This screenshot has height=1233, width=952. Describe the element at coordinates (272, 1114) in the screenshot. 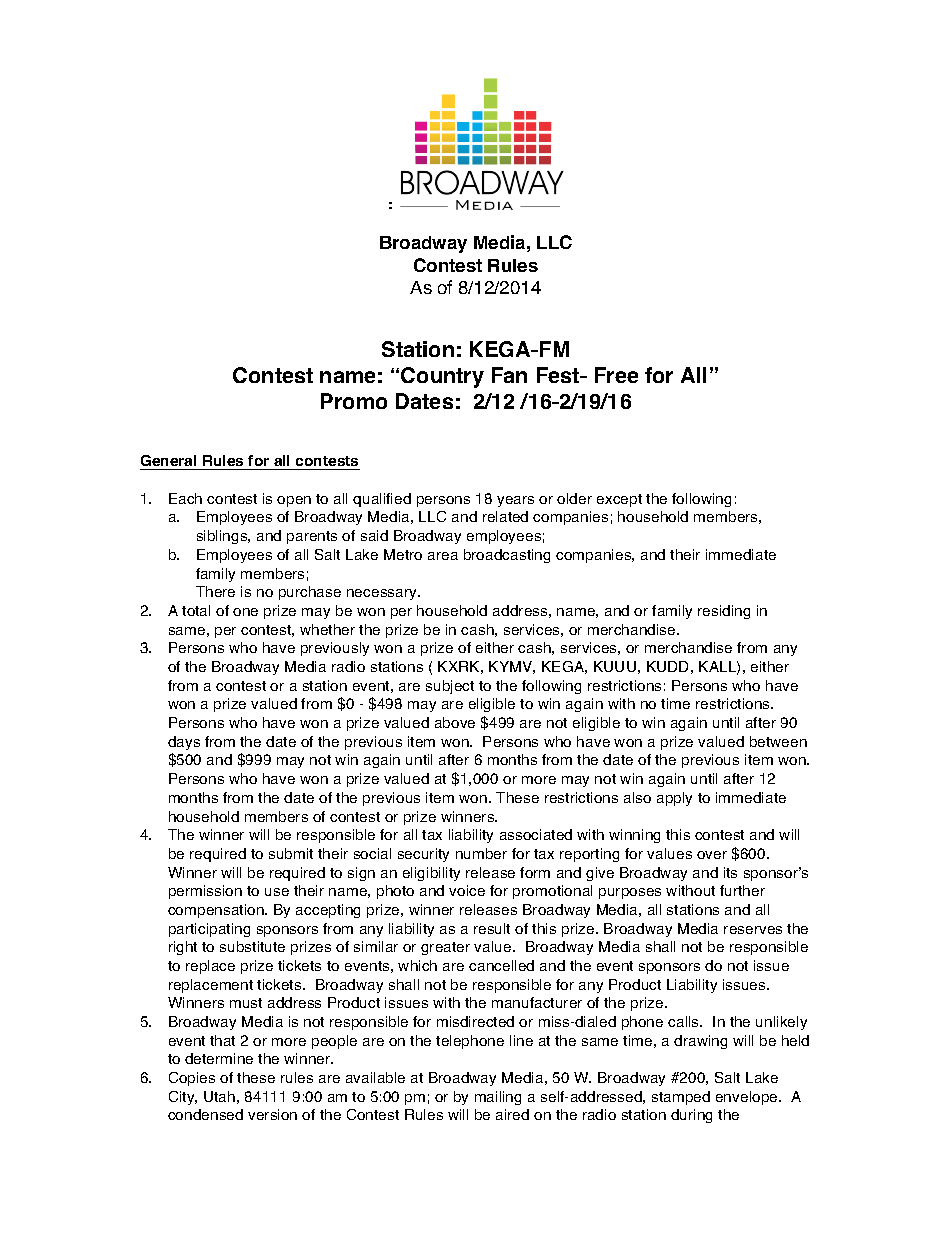

I see `version` at that location.
